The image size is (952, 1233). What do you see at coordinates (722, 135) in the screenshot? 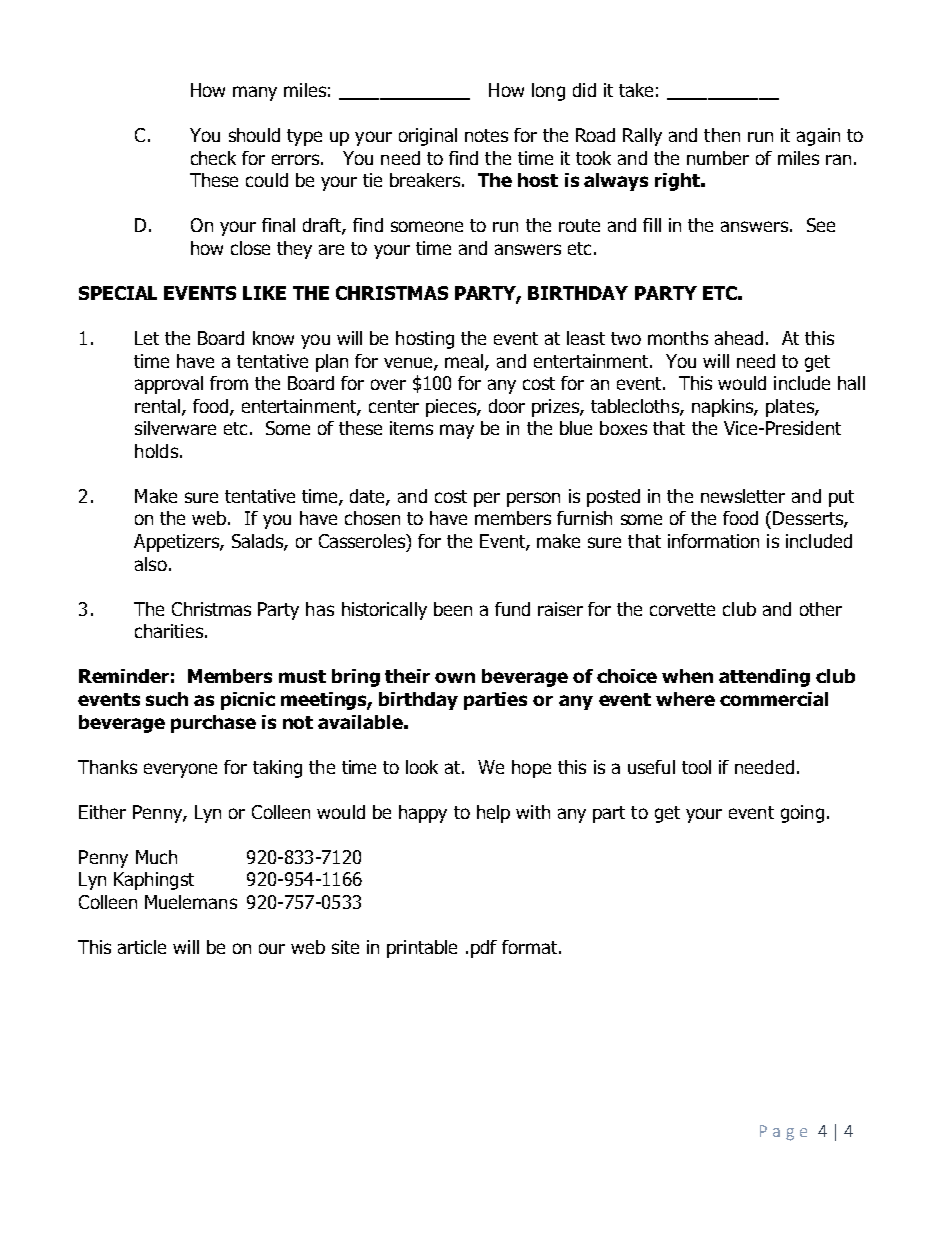
I see `then` at bounding box center [722, 135].
